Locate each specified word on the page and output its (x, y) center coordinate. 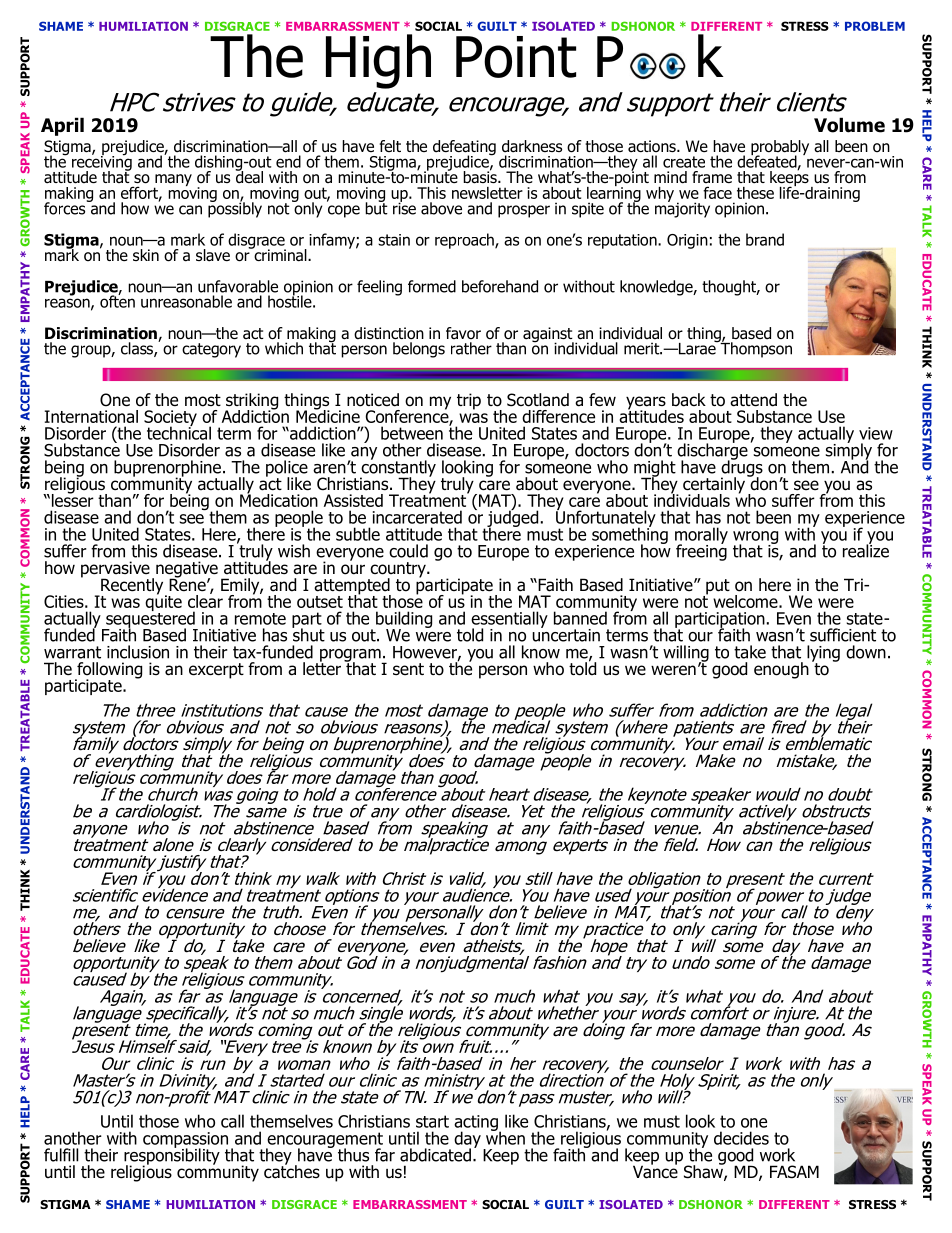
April (62, 126)
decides (741, 1138)
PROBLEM (875, 26)
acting (477, 1124)
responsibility (172, 1156)
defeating (464, 149)
